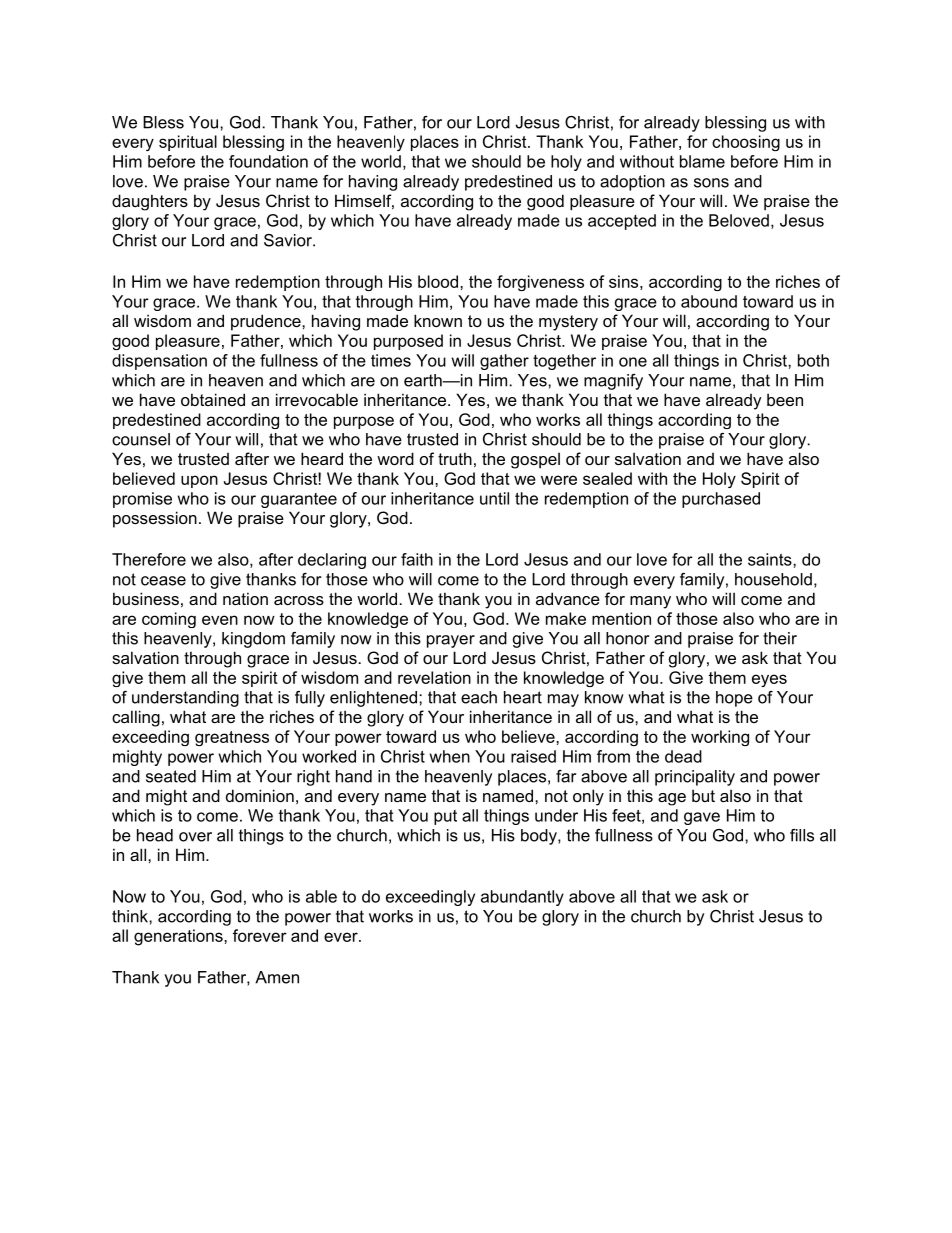  I want to click on greatness, so click(232, 738).
